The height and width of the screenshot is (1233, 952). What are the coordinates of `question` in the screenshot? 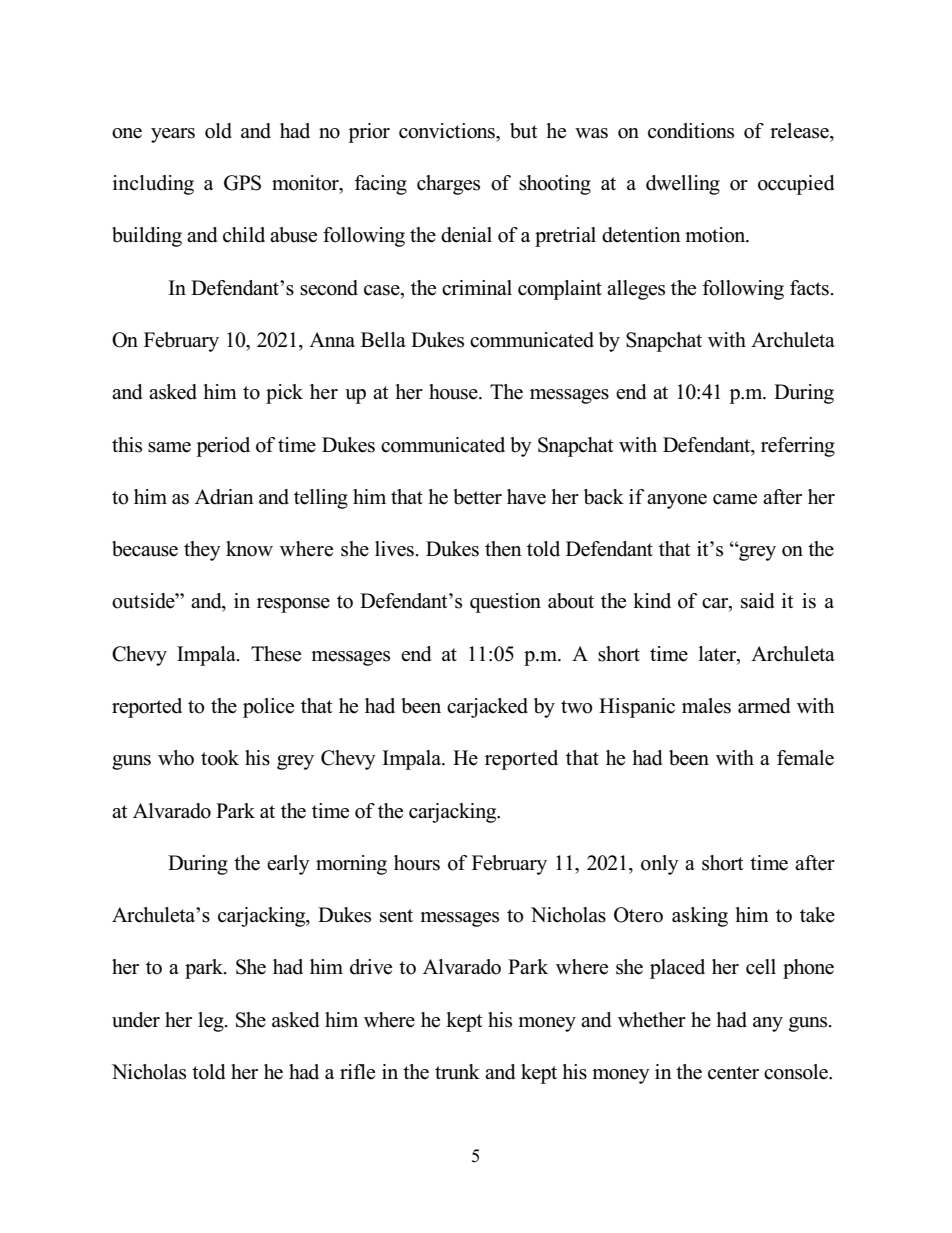 It's located at (505, 603).
